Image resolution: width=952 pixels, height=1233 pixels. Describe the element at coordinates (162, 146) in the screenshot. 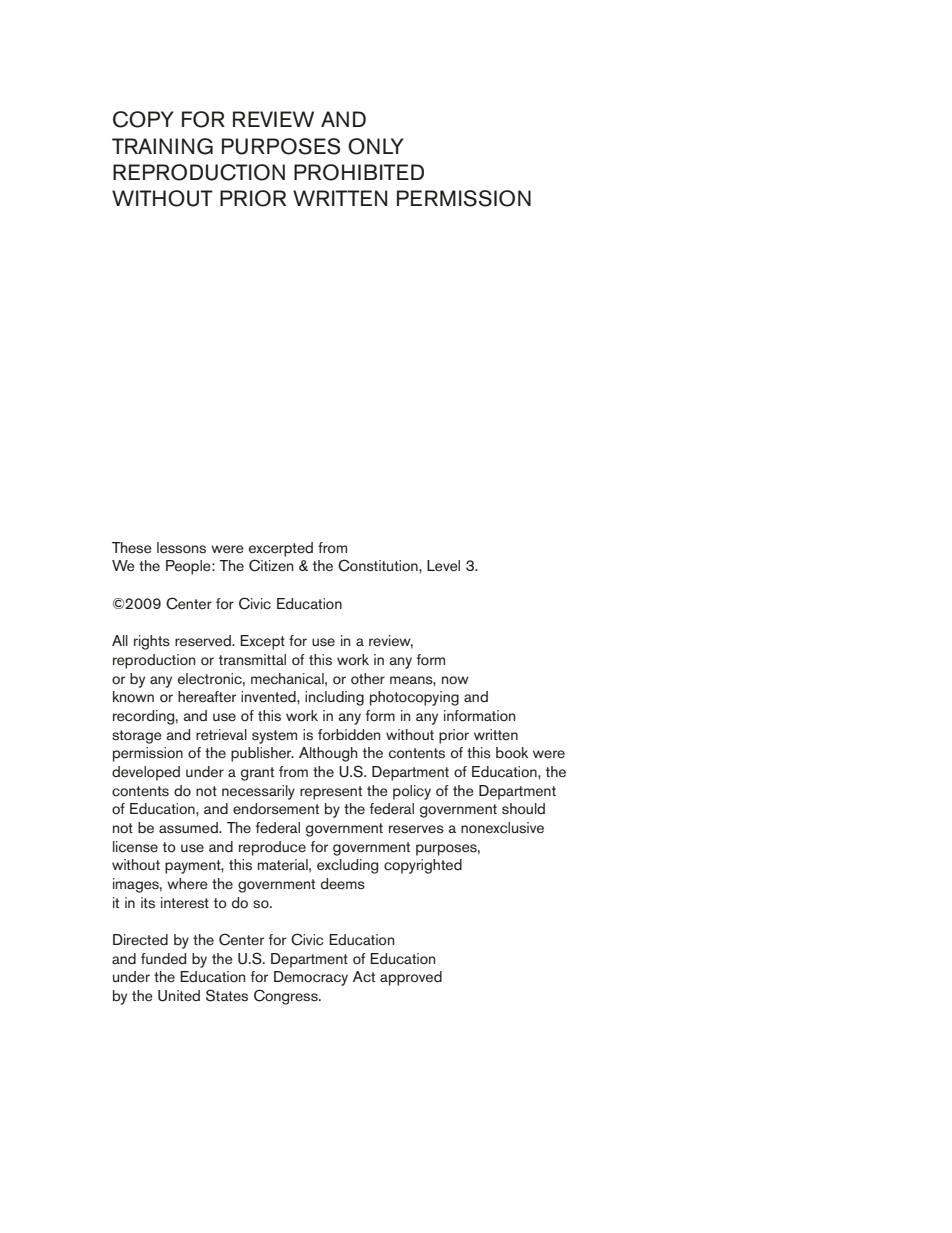

I see `TRAINING` at that location.
